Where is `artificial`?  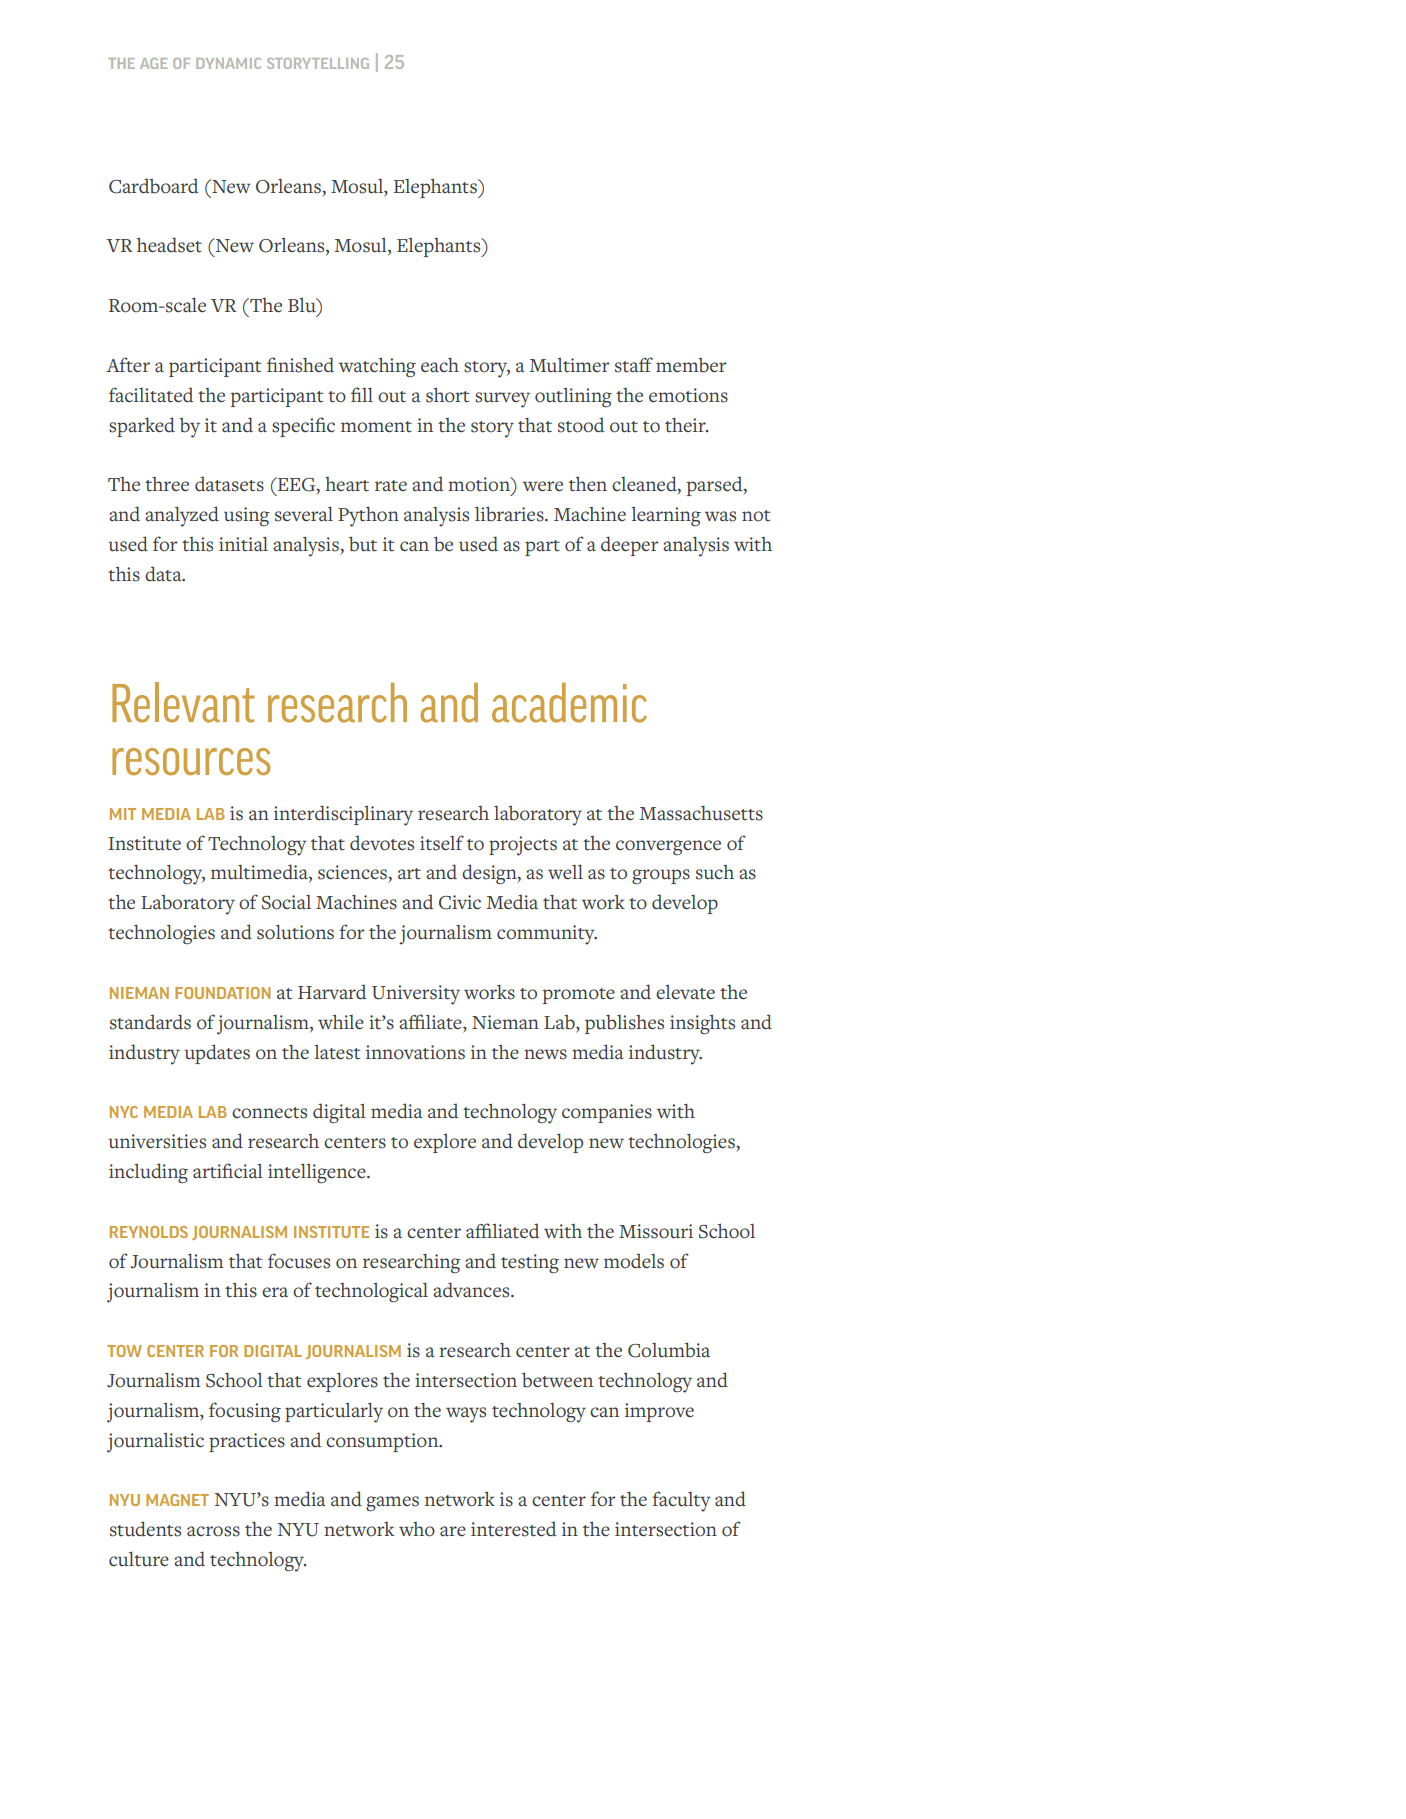
artificial is located at coordinates (228, 1171).
